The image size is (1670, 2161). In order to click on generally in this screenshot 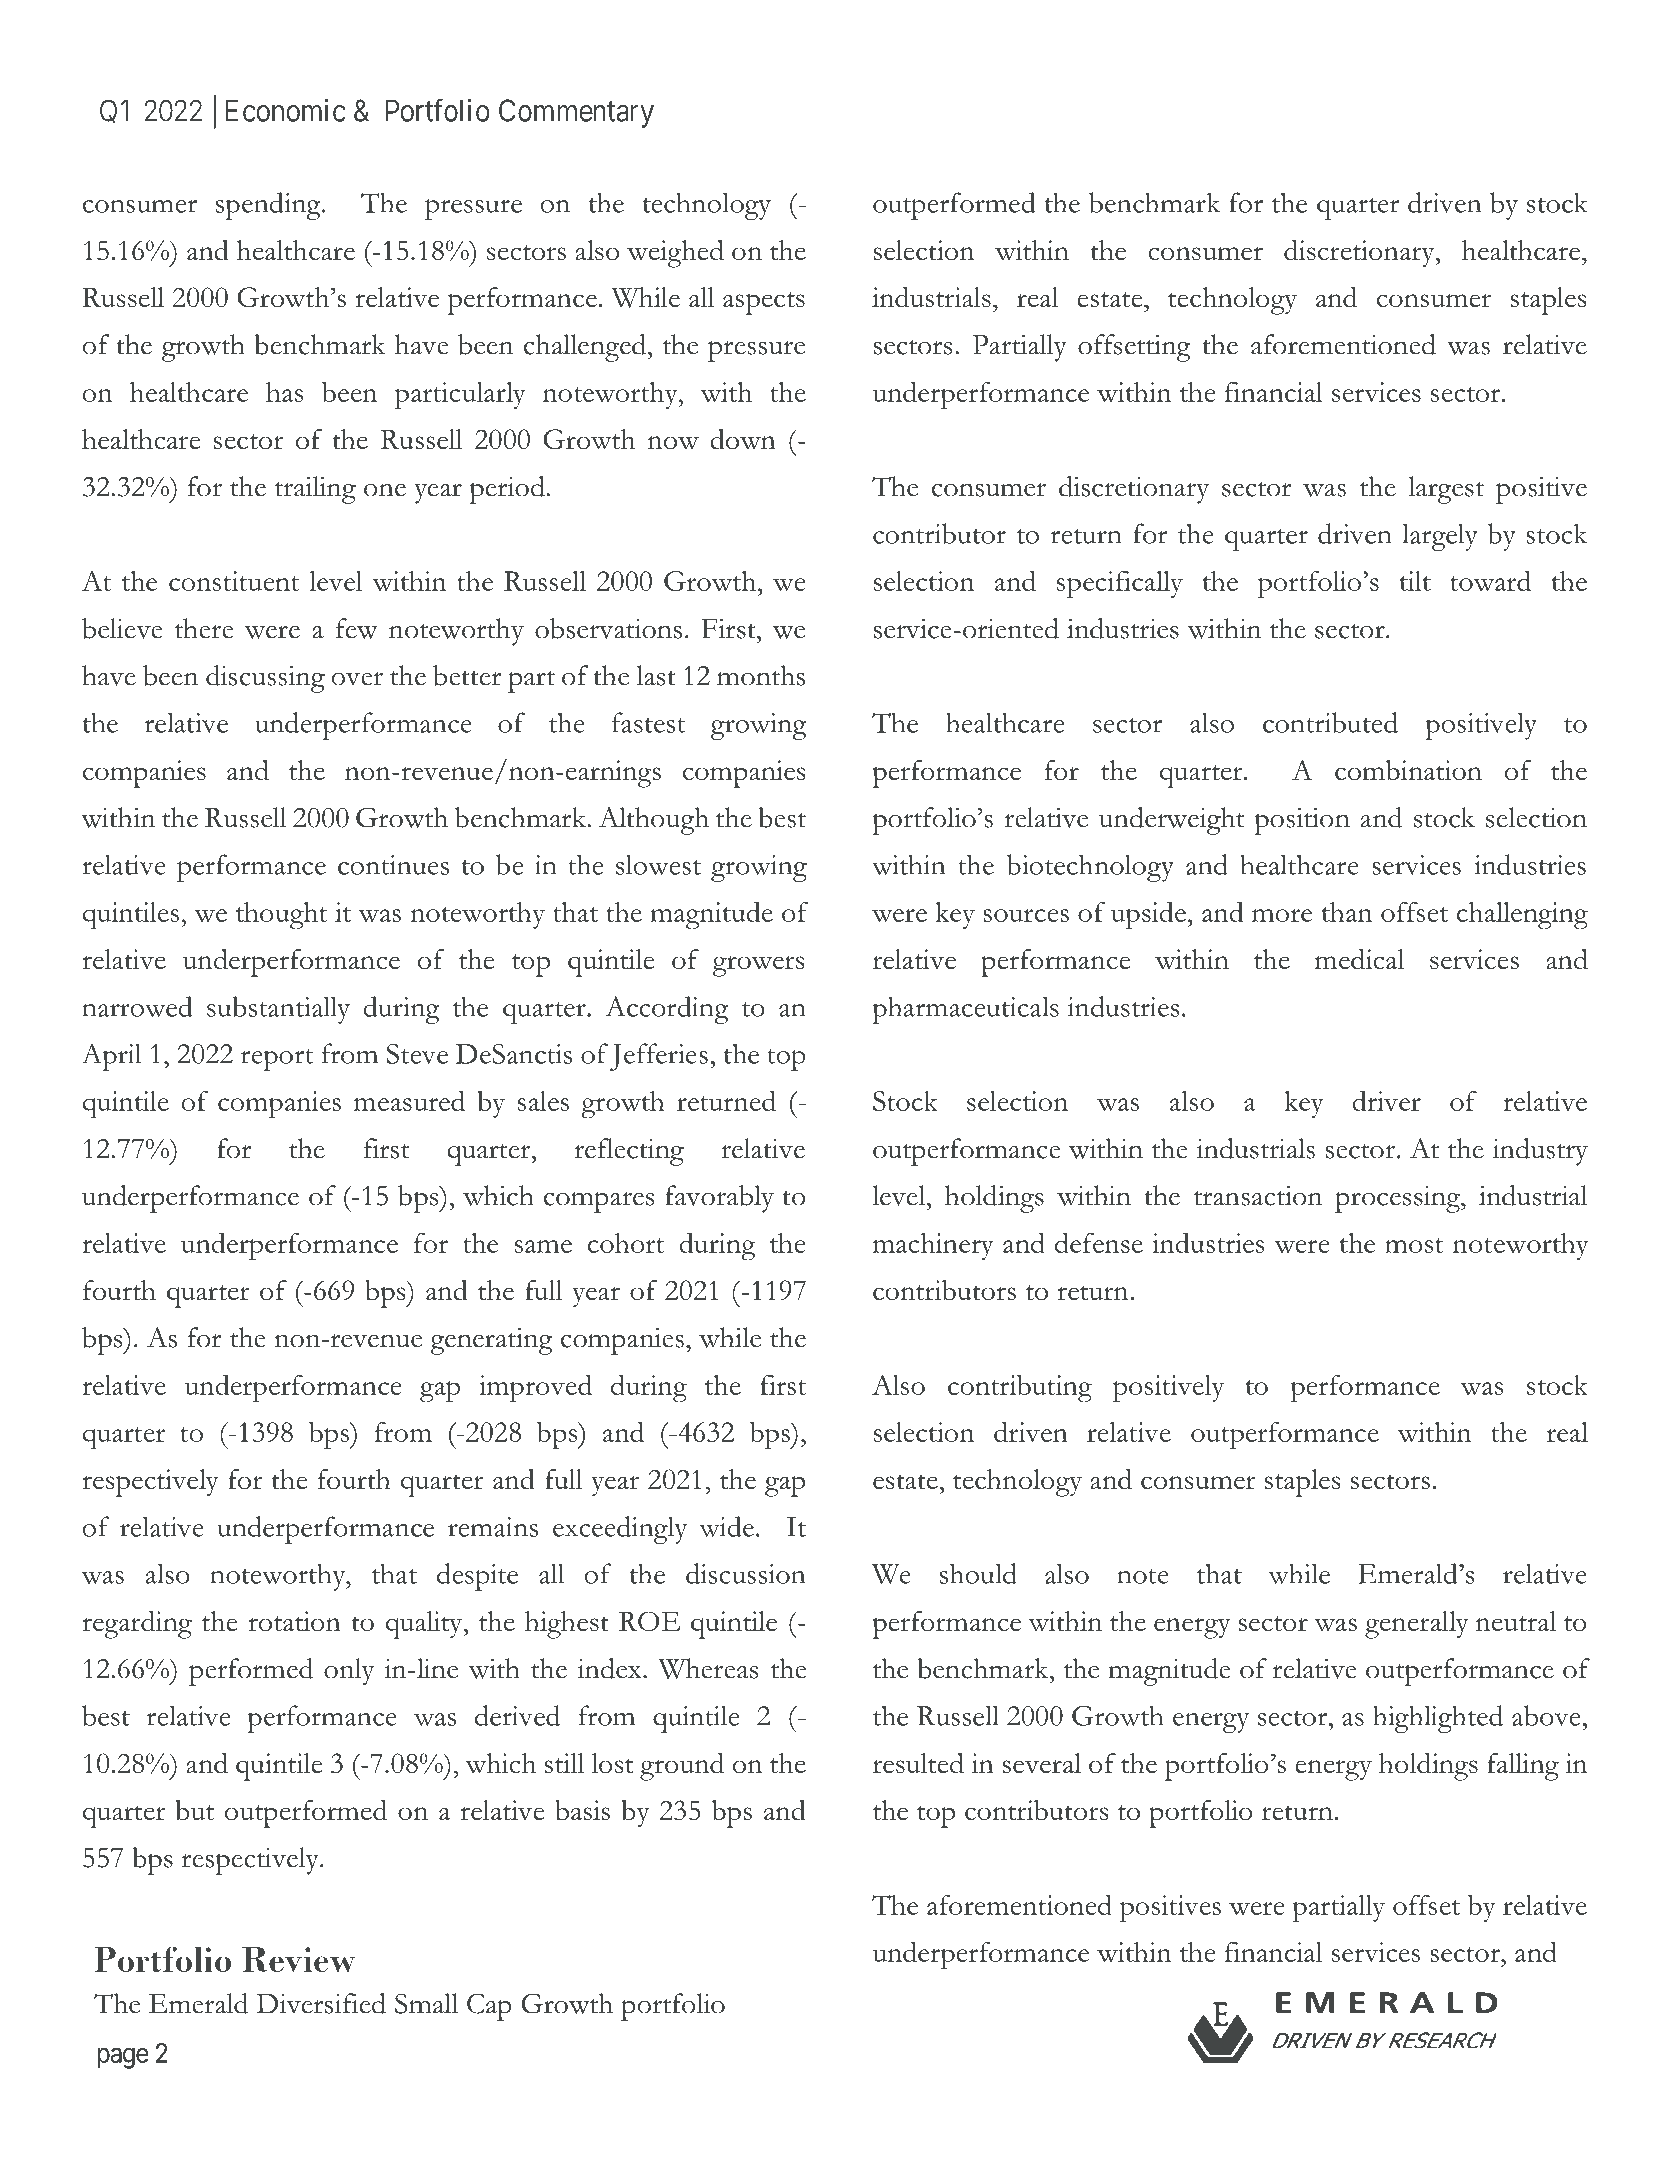, I will do `click(1417, 1625)`.
